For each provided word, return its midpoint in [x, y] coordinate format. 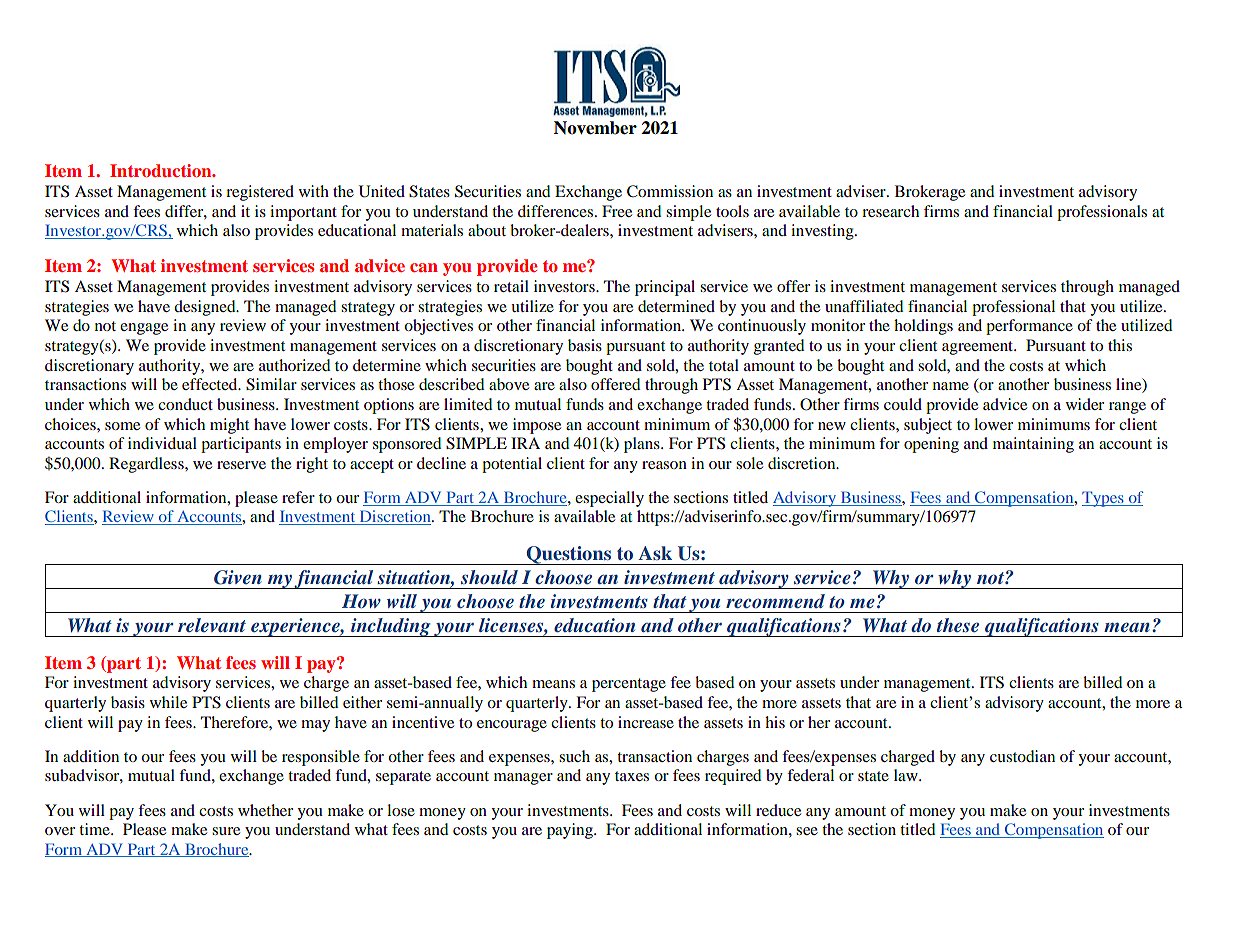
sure [226, 831]
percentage [629, 685]
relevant [212, 625]
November [595, 128]
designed [206, 308]
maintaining [1033, 445]
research [890, 211]
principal [665, 288]
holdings [923, 327]
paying [571, 831]
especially [609, 499]
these [958, 625]
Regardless [147, 465]
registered [260, 193]
